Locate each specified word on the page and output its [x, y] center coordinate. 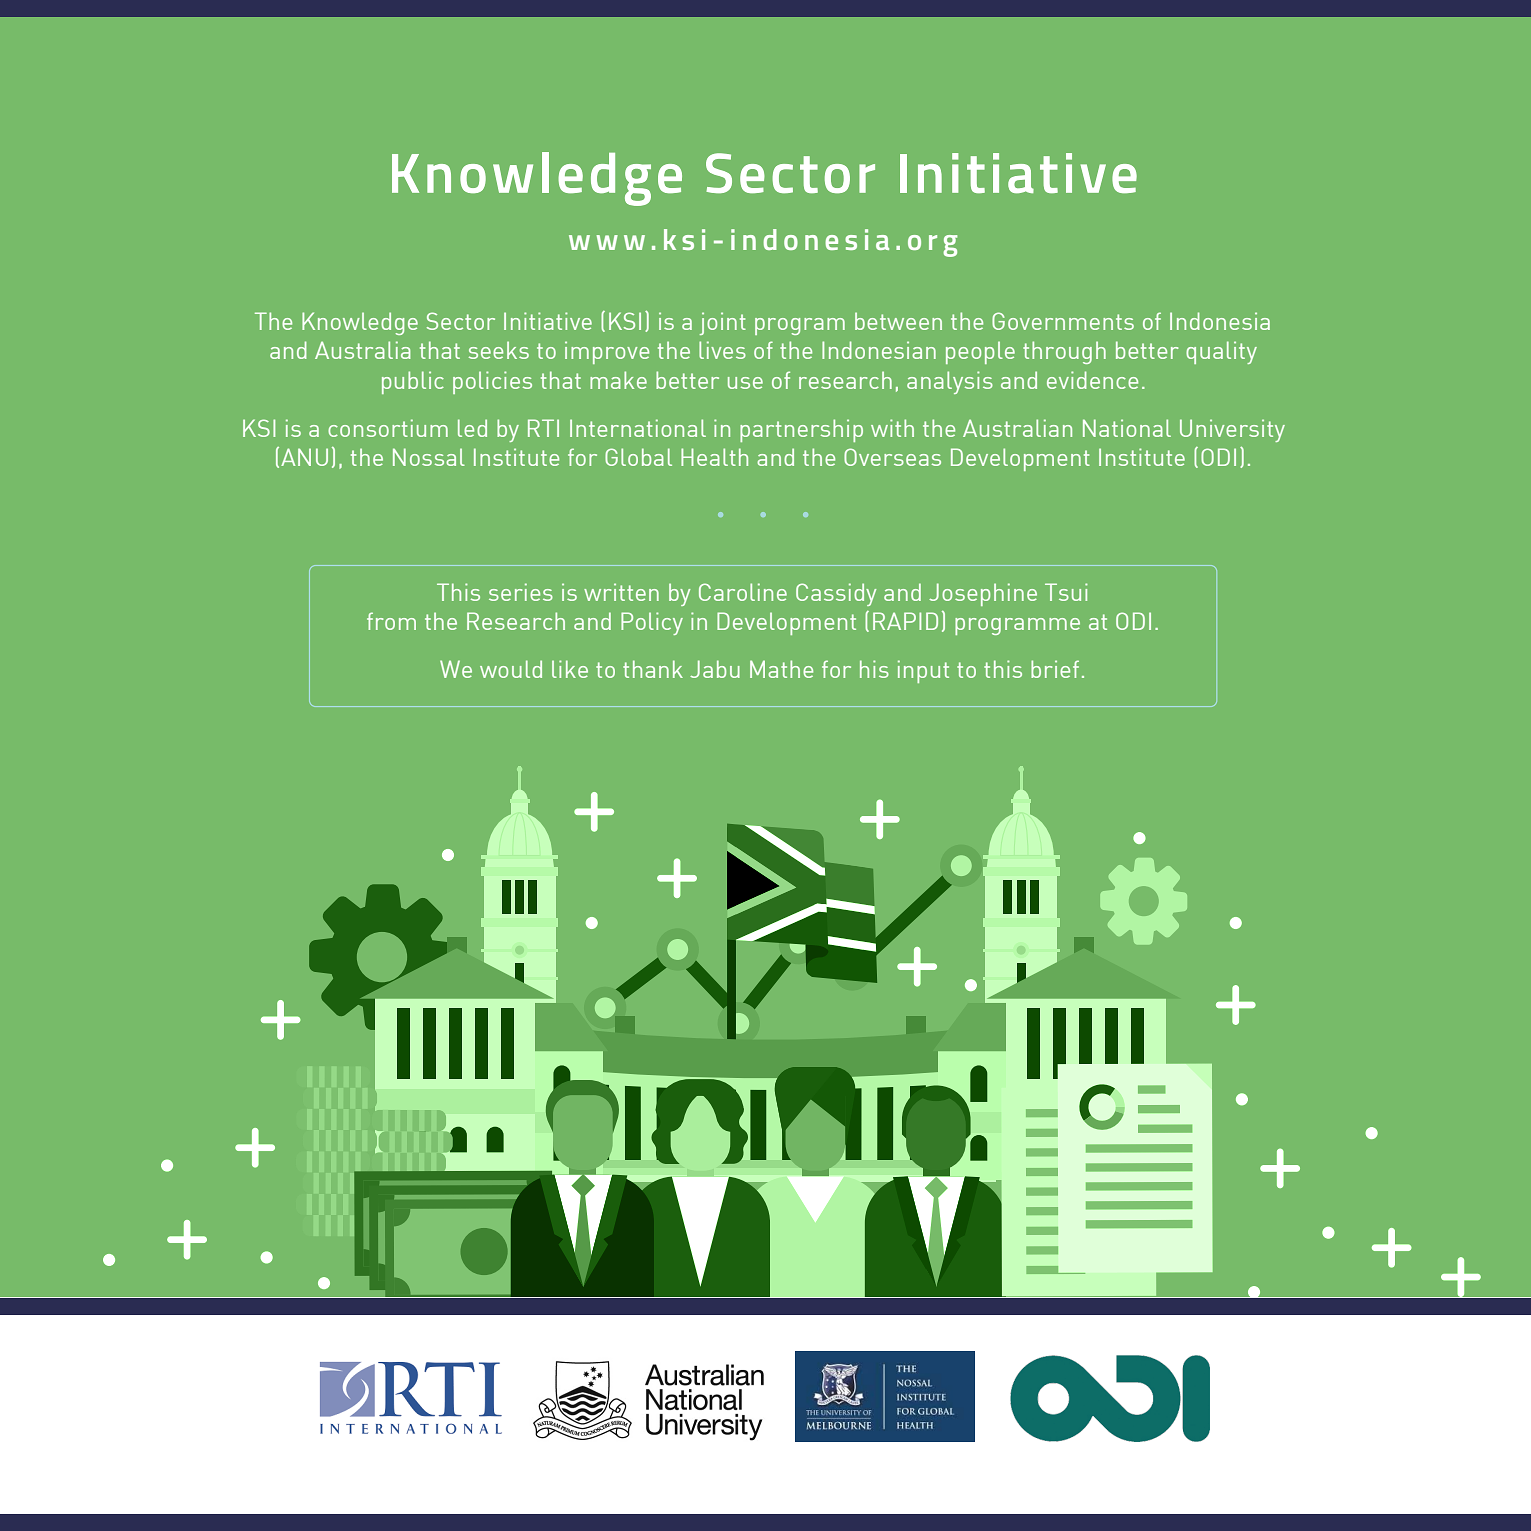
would [511, 669]
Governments [1063, 321]
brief [1055, 669]
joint [723, 323]
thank [653, 669]
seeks [499, 350]
